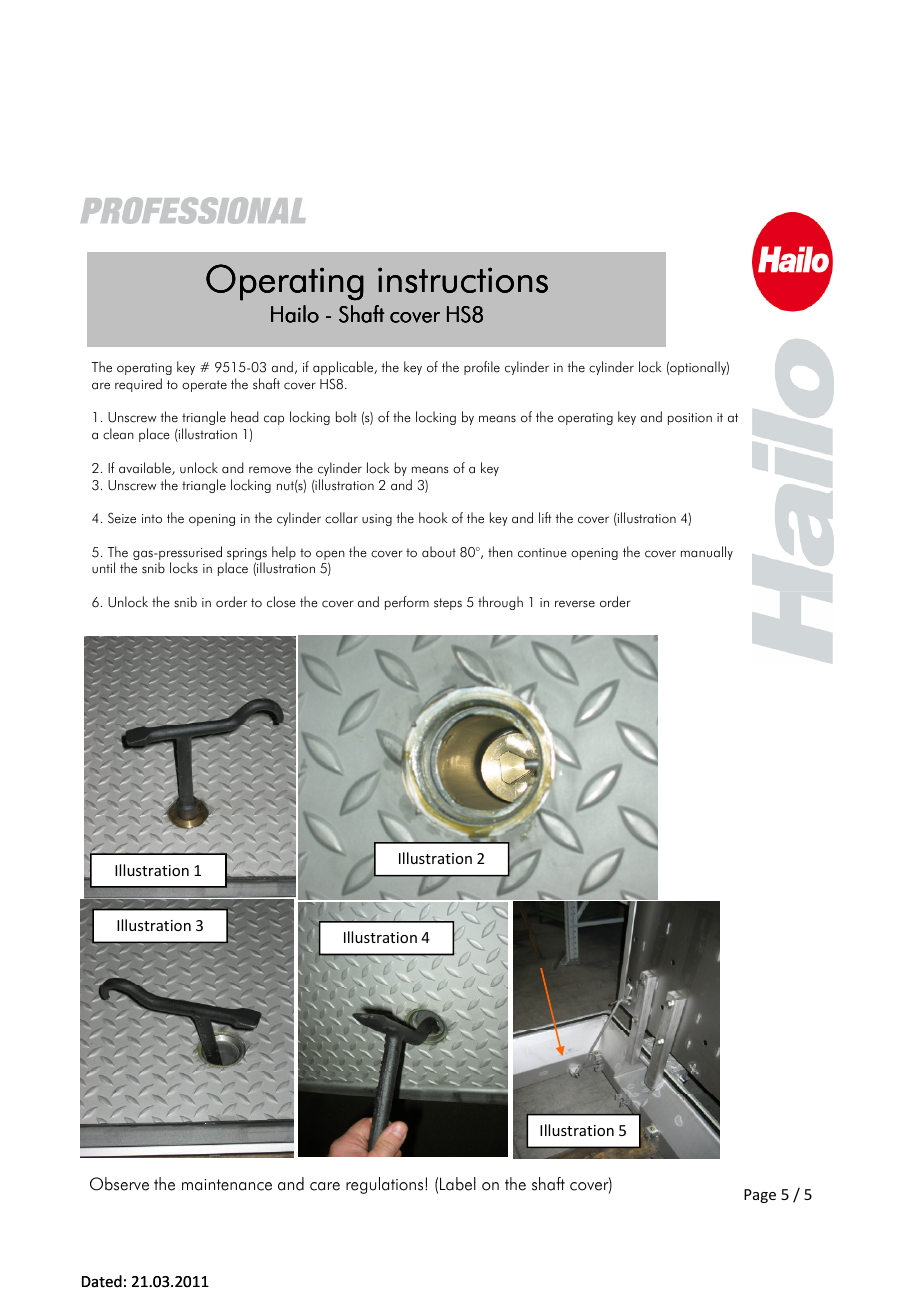 The width and height of the screenshot is (924, 1308). What do you see at coordinates (433, 518) in the screenshot?
I see `hook` at bounding box center [433, 518].
